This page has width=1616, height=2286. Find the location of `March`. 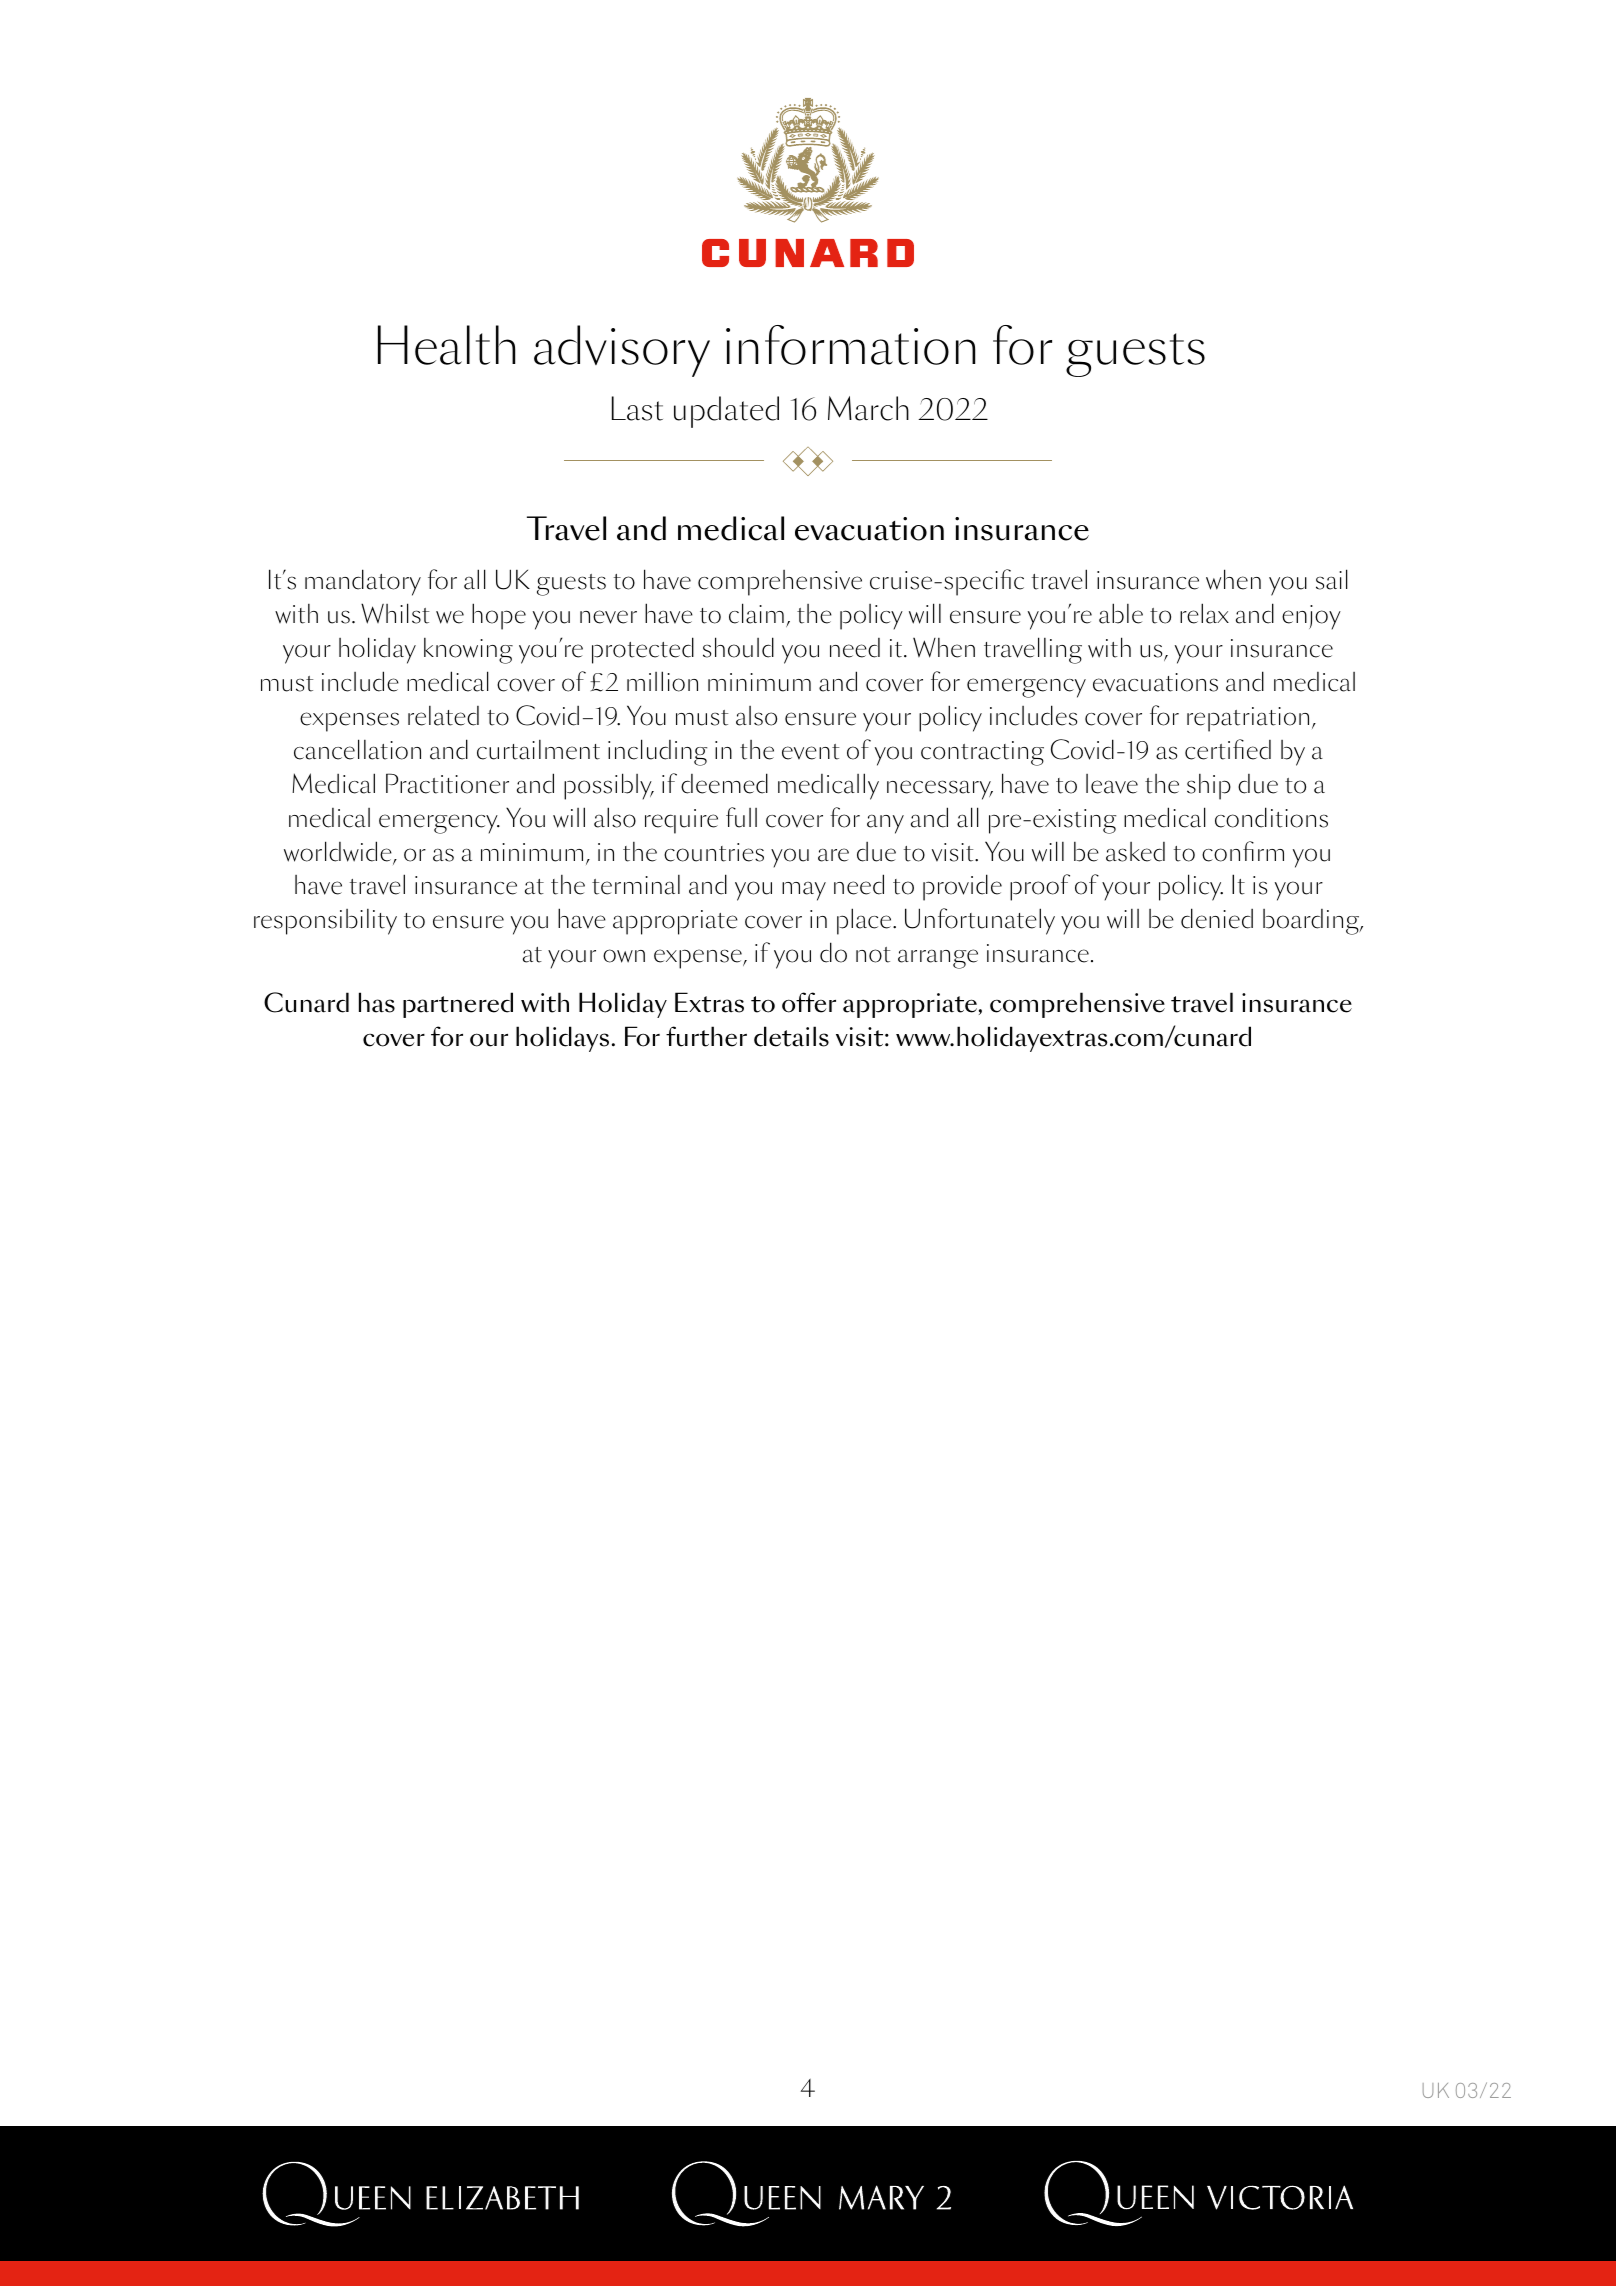

March is located at coordinates (868, 408).
